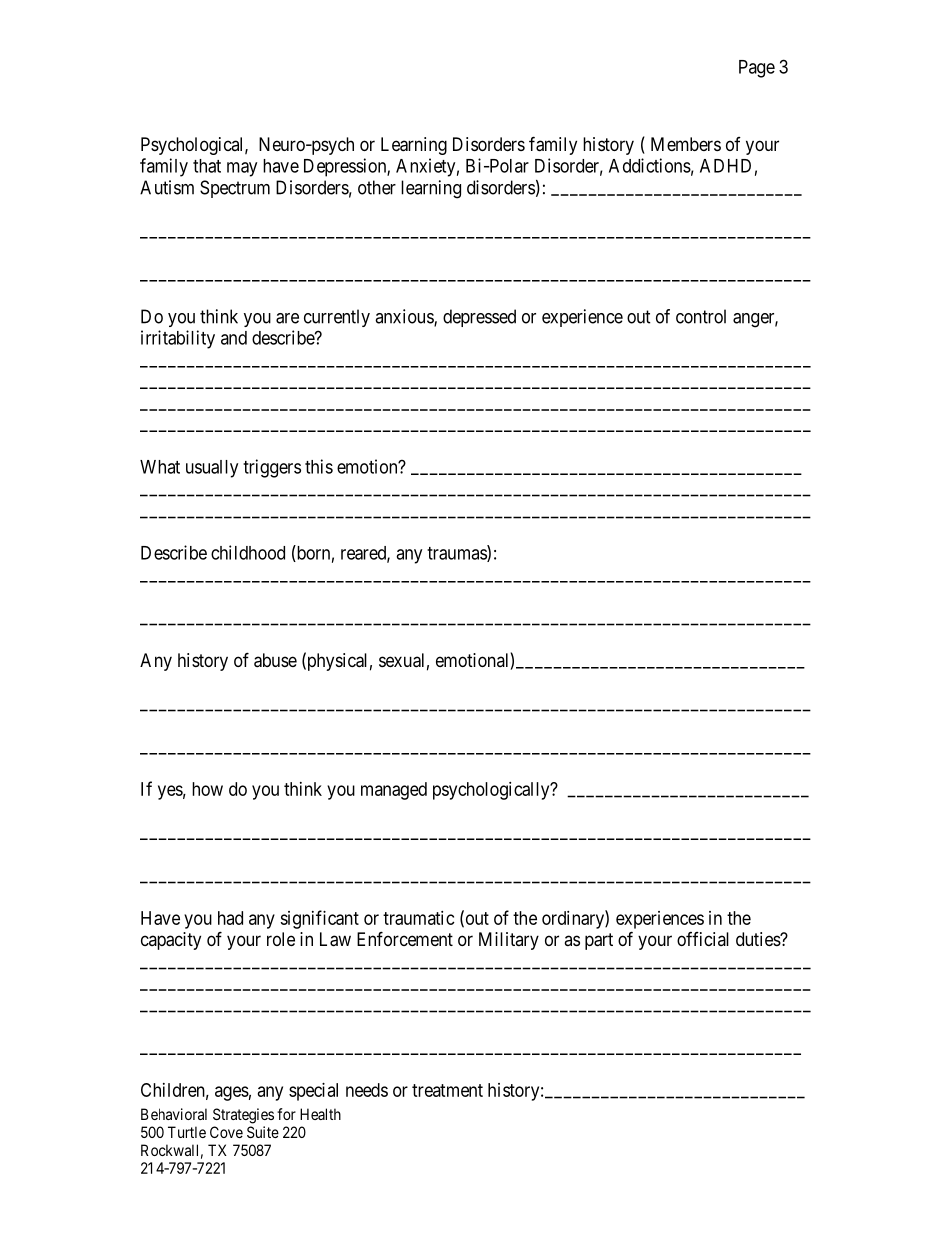 The image size is (952, 1233). I want to click on control, so click(701, 316).
